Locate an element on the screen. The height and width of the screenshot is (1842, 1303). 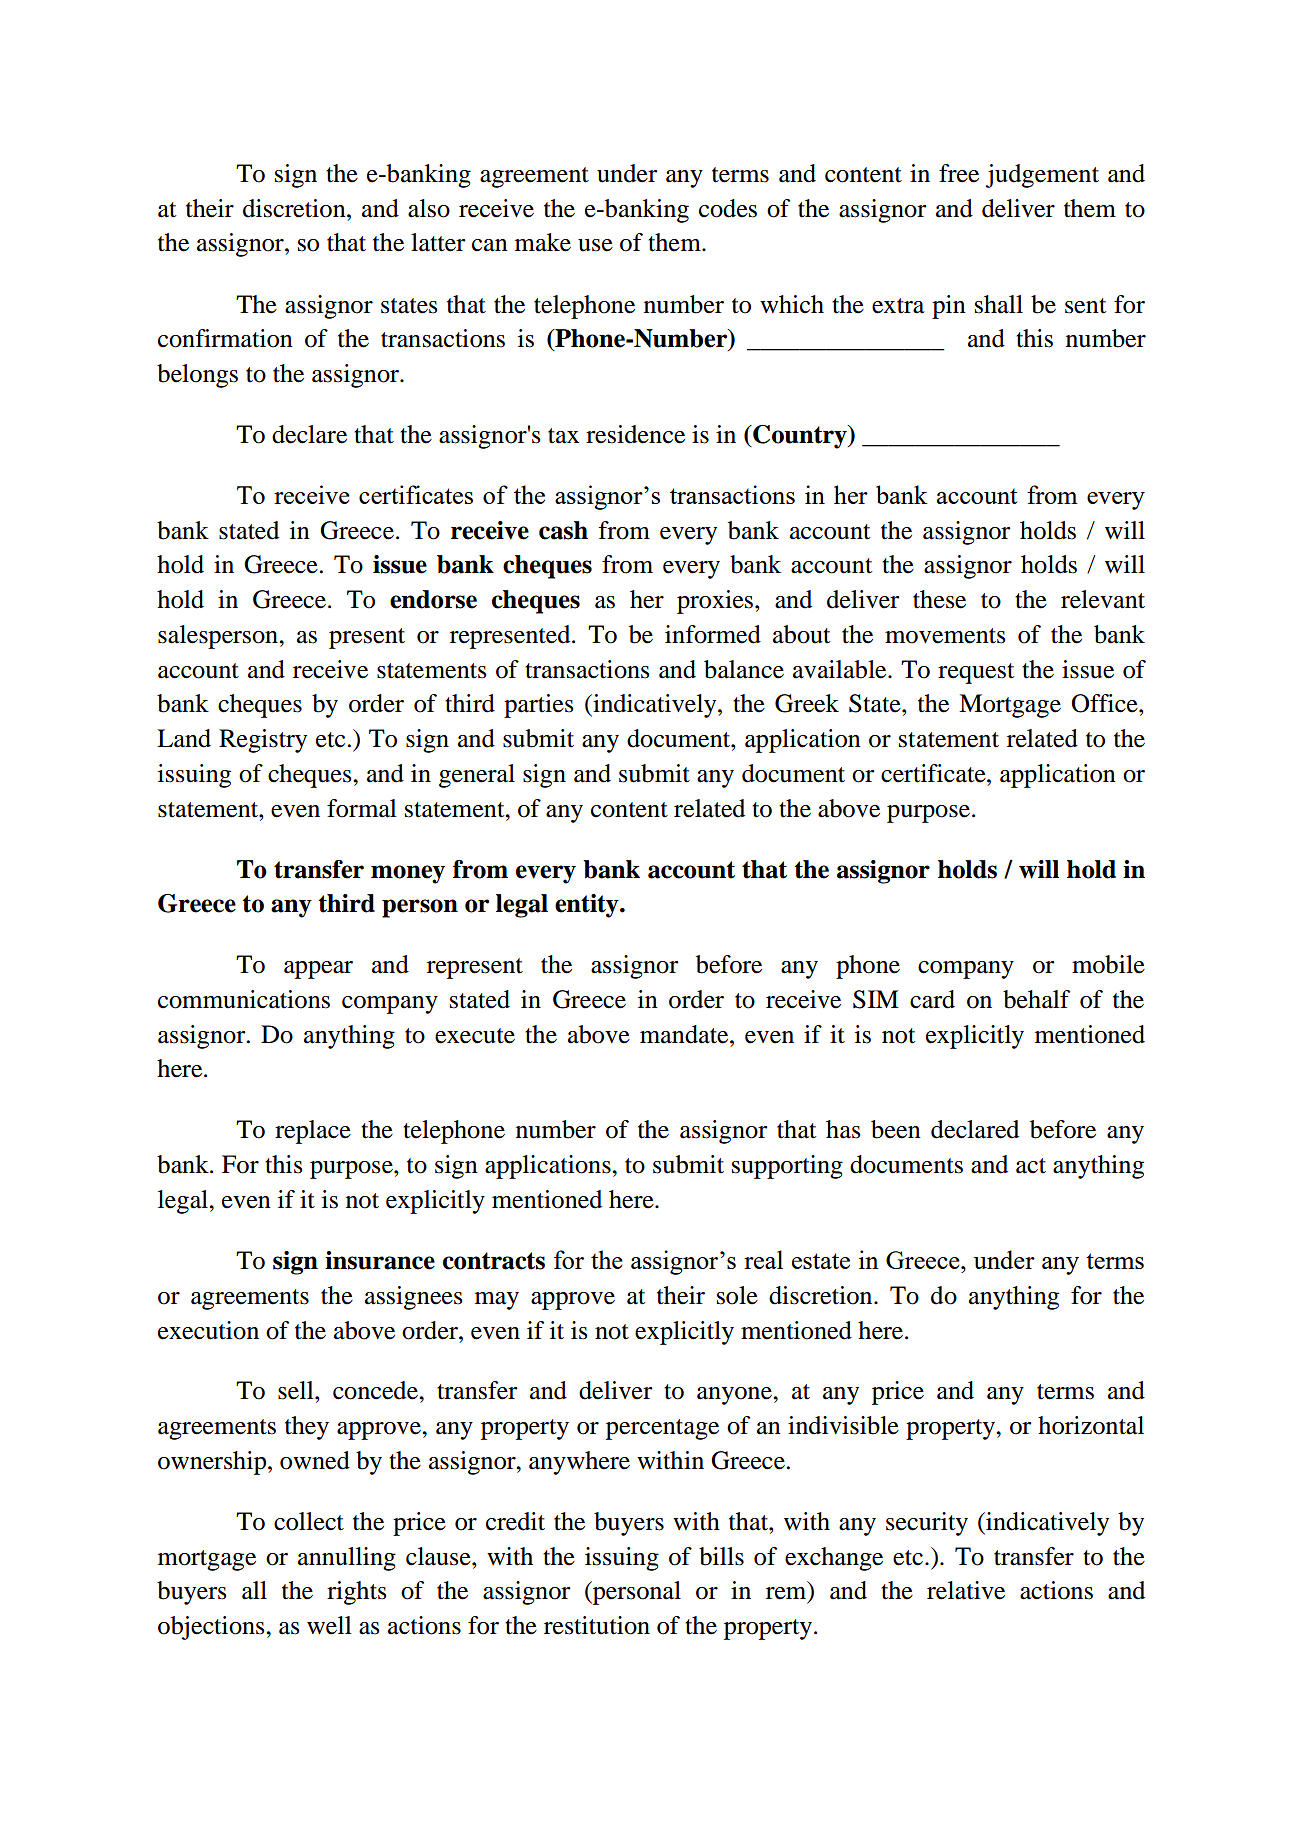
restitution is located at coordinates (597, 1625).
